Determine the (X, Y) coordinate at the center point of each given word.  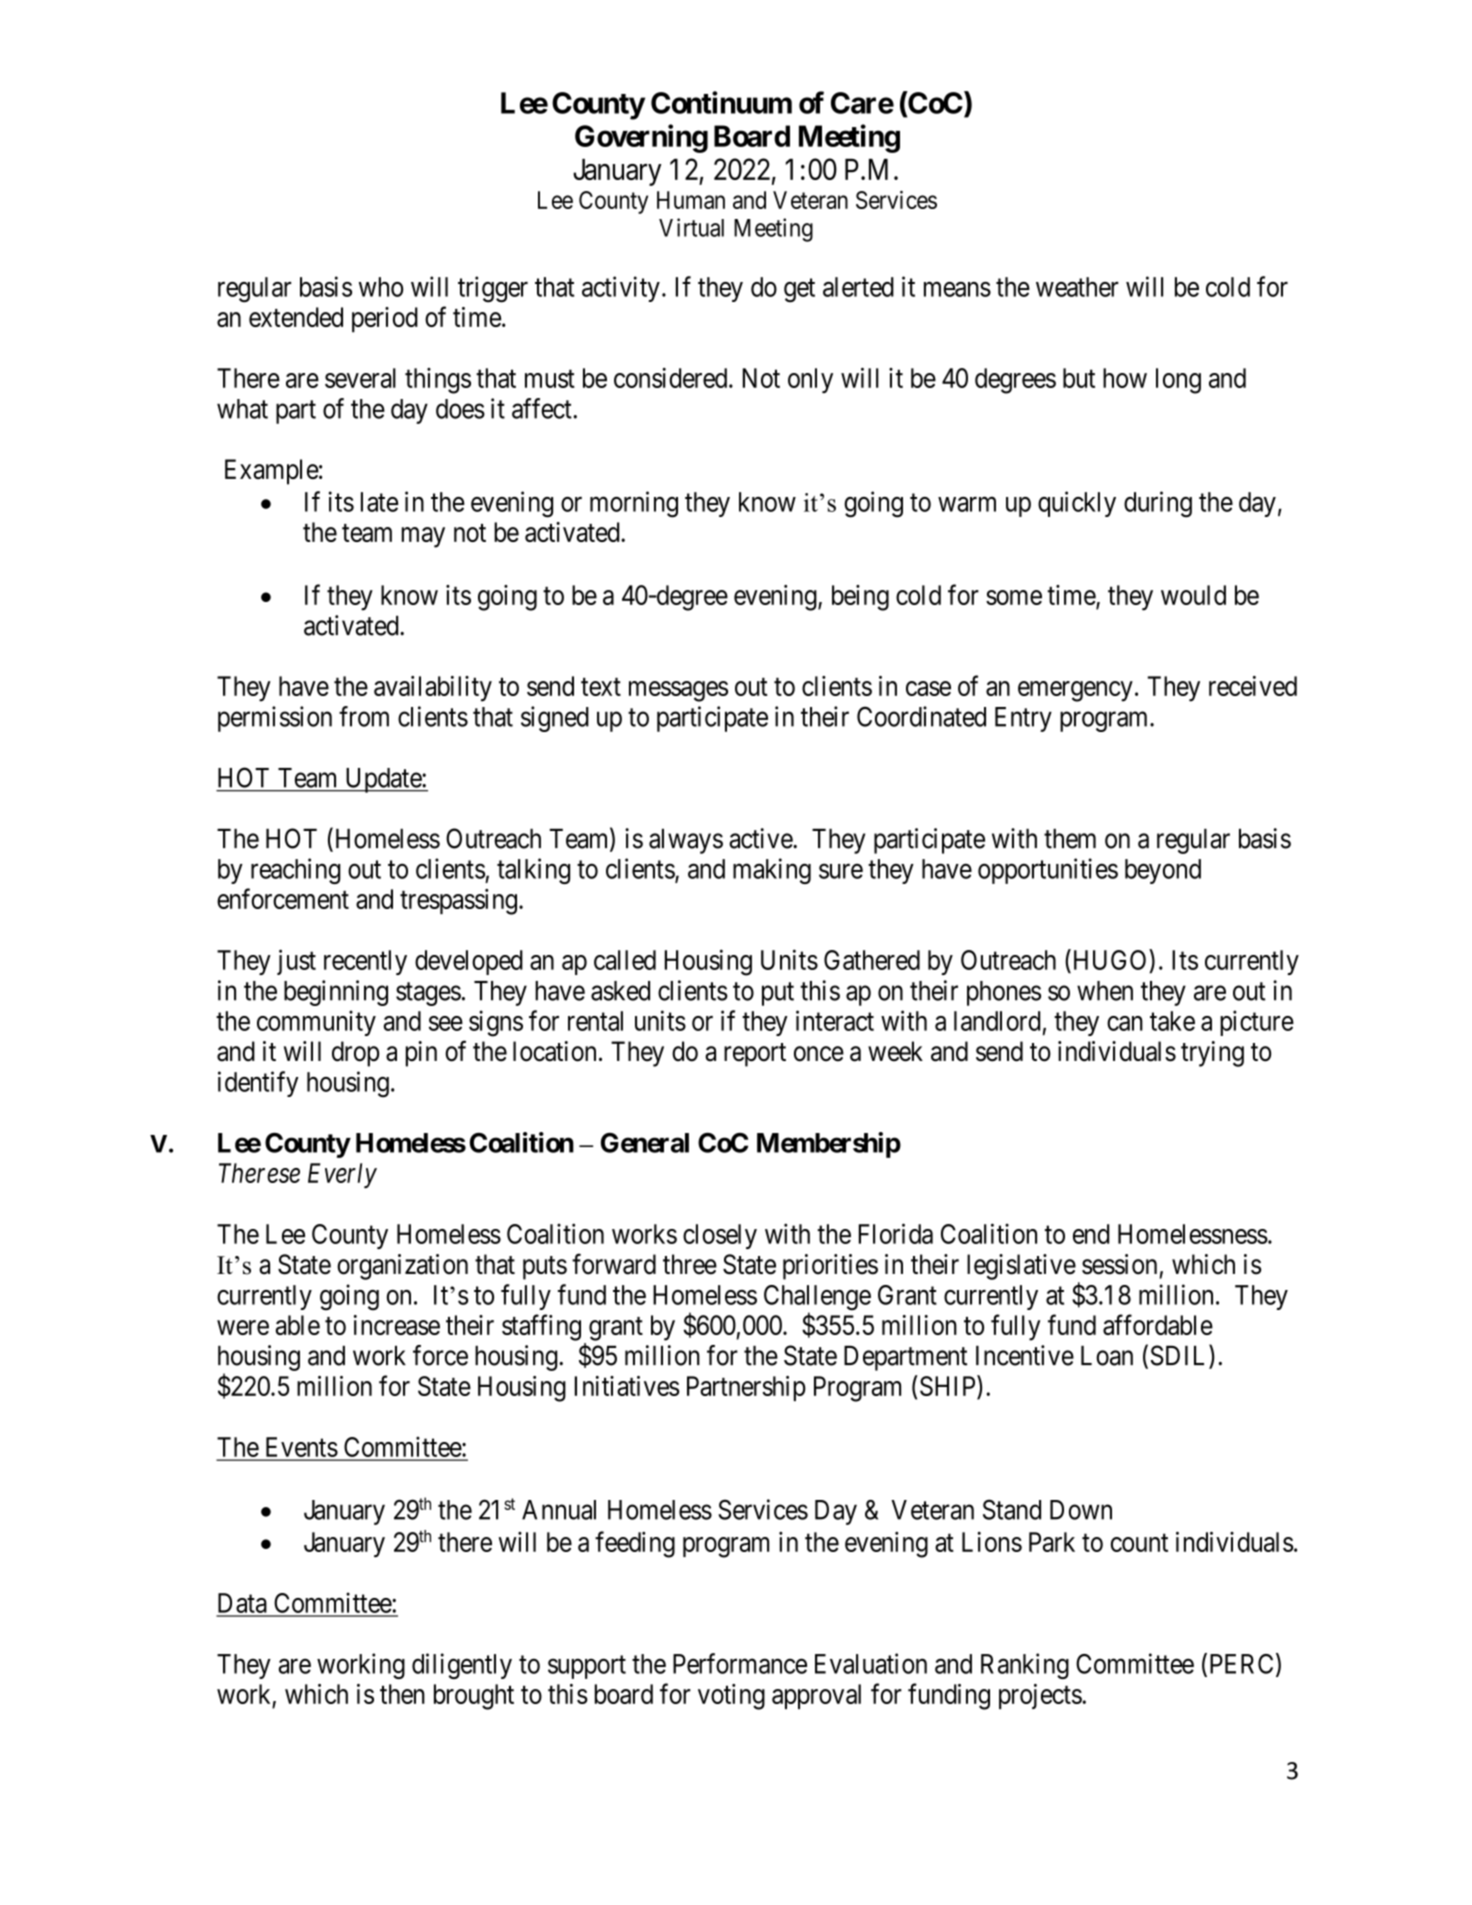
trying (1212, 1054)
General (645, 1143)
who (381, 287)
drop (355, 1054)
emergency (1075, 691)
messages (678, 691)
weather (1077, 287)
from (364, 716)
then (402, 1694)
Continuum (721, 102)
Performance (740, 1663)
